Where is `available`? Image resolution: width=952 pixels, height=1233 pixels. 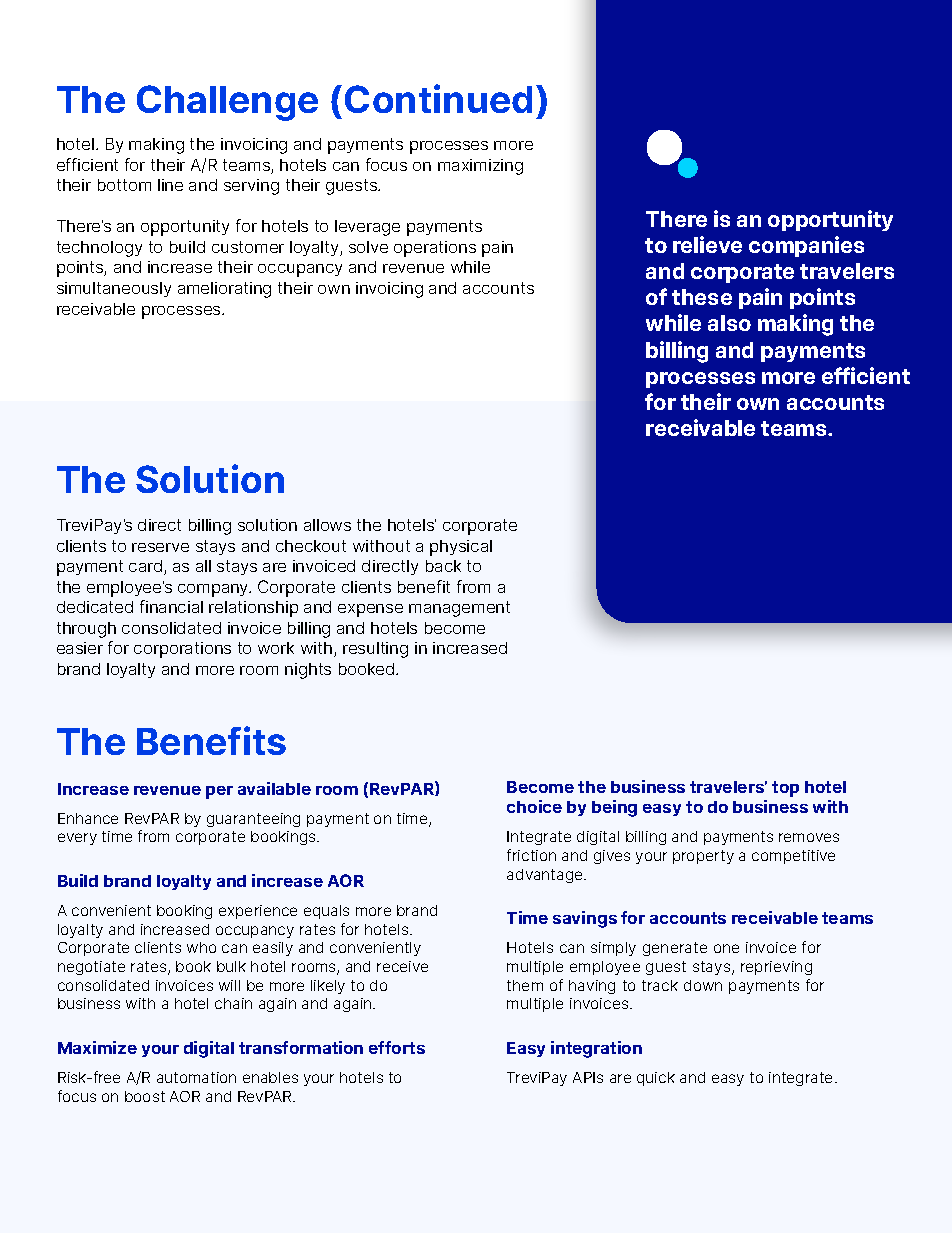 available is located at coordinates (274, 788).
